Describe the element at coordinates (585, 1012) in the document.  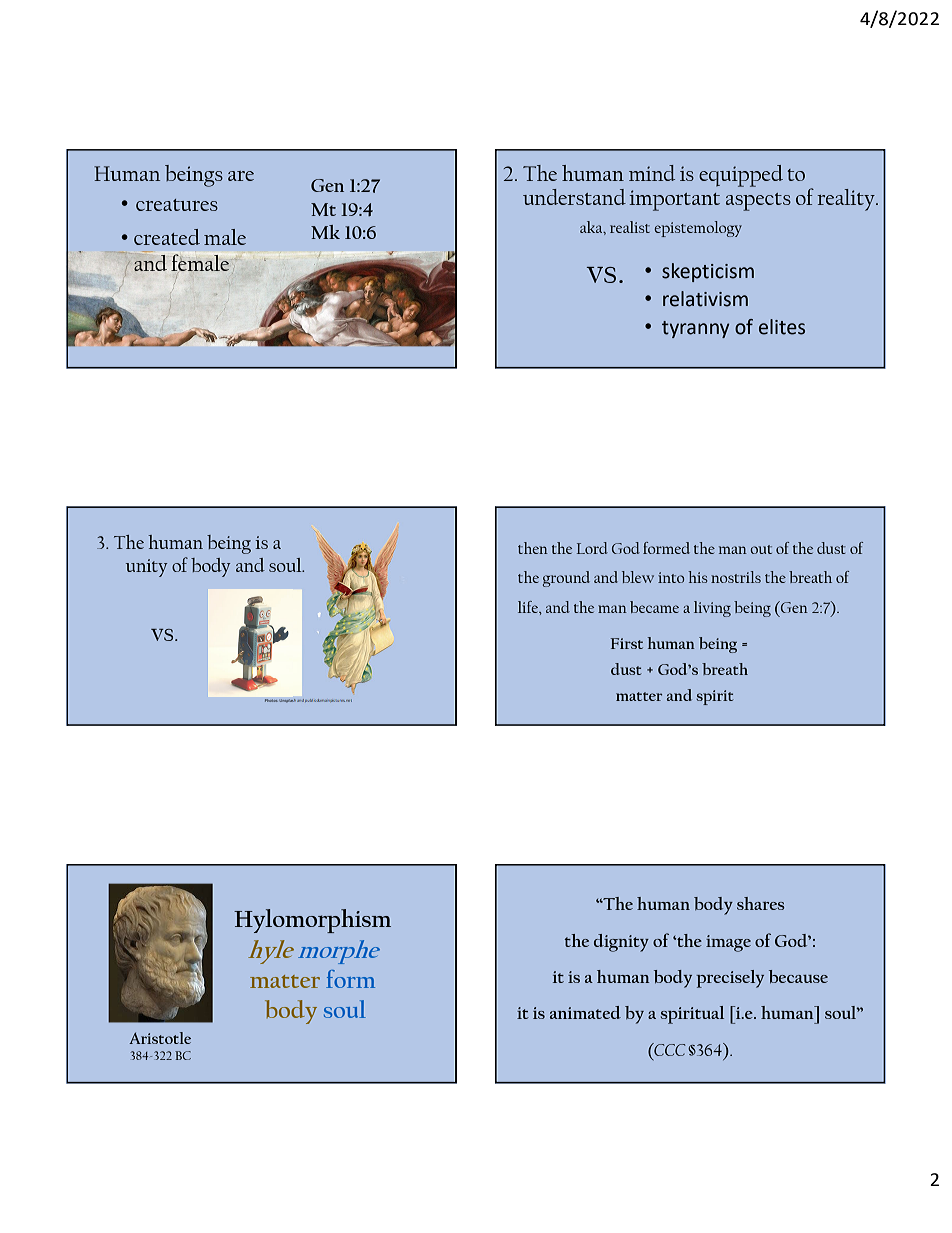
I see `animated` at that location.
